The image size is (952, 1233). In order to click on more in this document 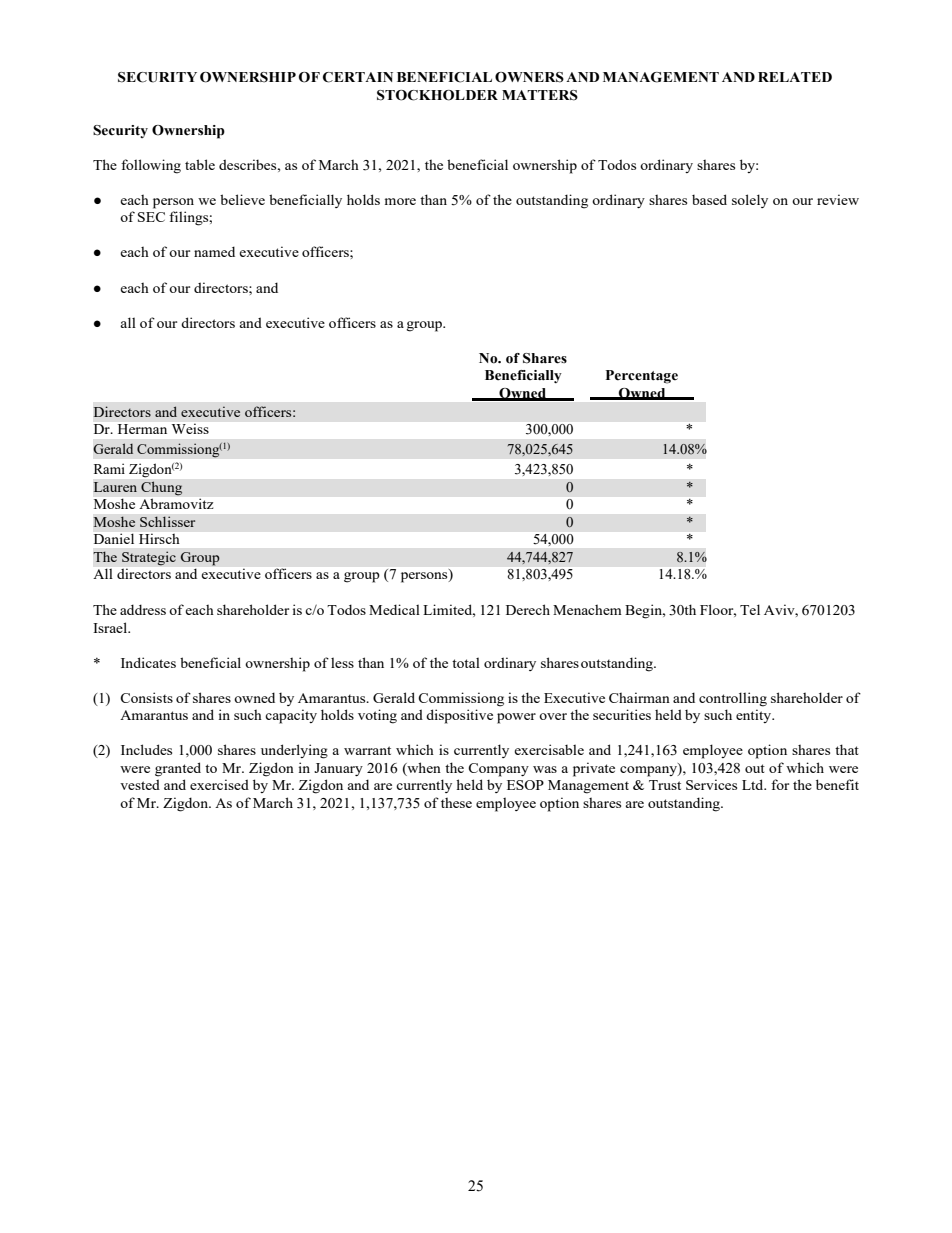, I will do `click(400, 201)`.
